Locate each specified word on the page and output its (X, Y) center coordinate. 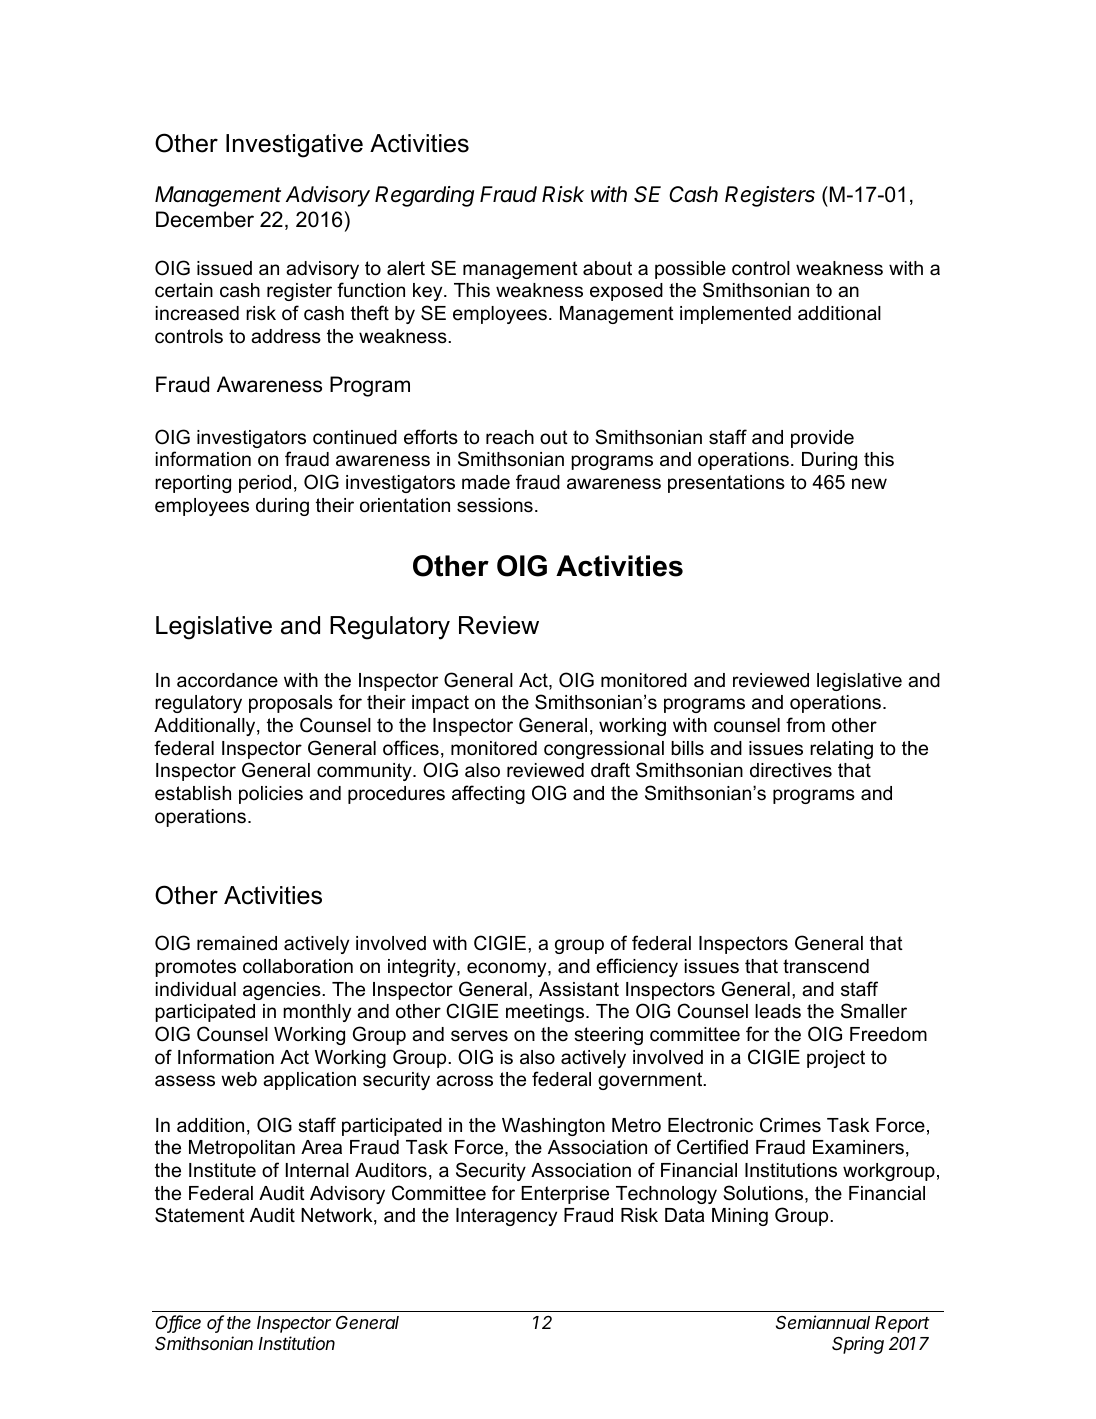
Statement (200, 1215)
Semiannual (823, 1322)
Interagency (506, 1217)
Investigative (294, 146)
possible (690, 270)
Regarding (424, 196)
